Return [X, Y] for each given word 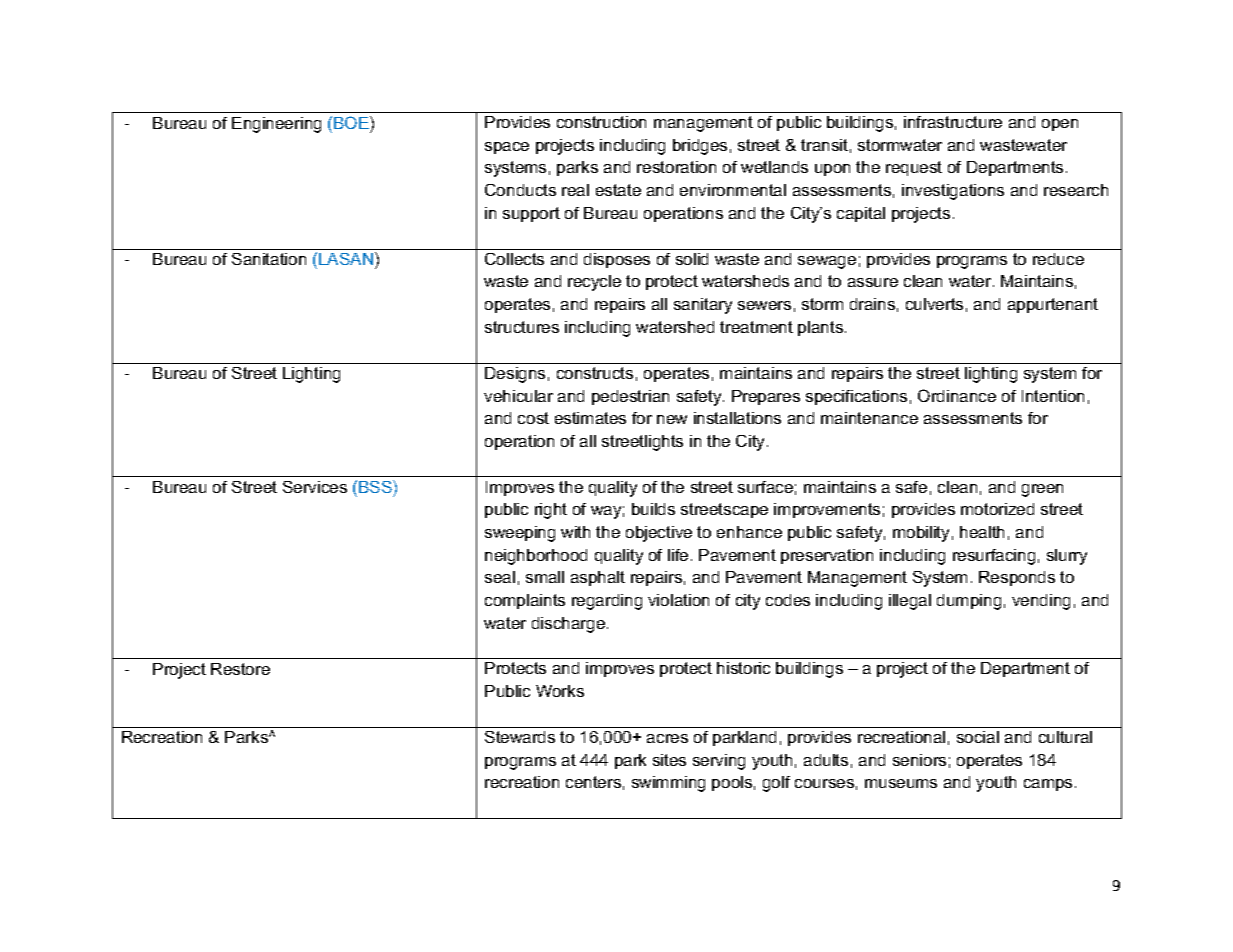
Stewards [520, 737]
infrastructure [953, 122]
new [672, 419]
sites [669, 760]
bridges [700, 147]
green [1042, 490]
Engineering [276, 125]
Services [315, 487]
